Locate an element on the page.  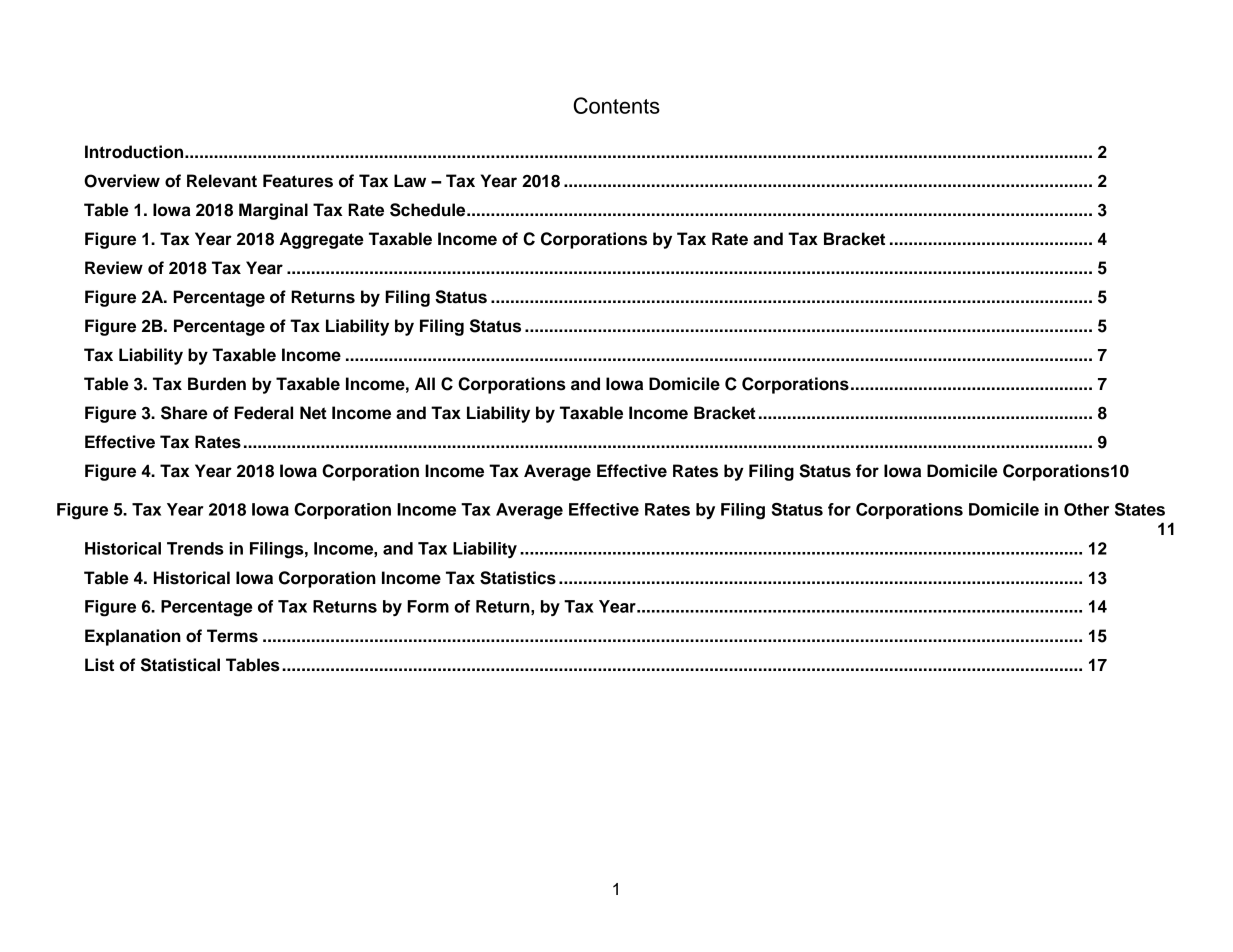
Law is located at coordinates (410, 181).
